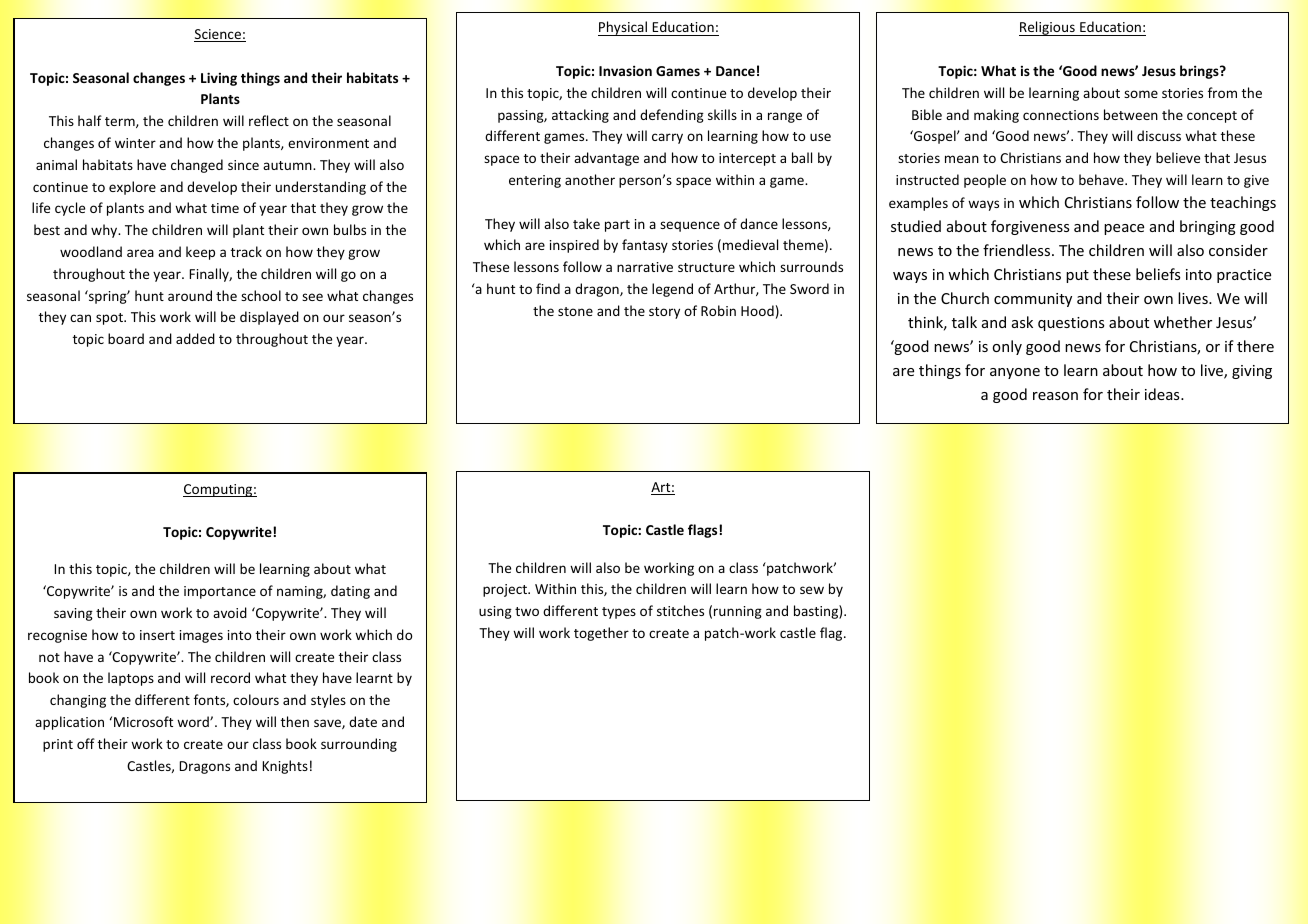  What do you see at coordinates (1055, 396) in the screenshot?
I see `reason` at bounding box center [1055, 396].
